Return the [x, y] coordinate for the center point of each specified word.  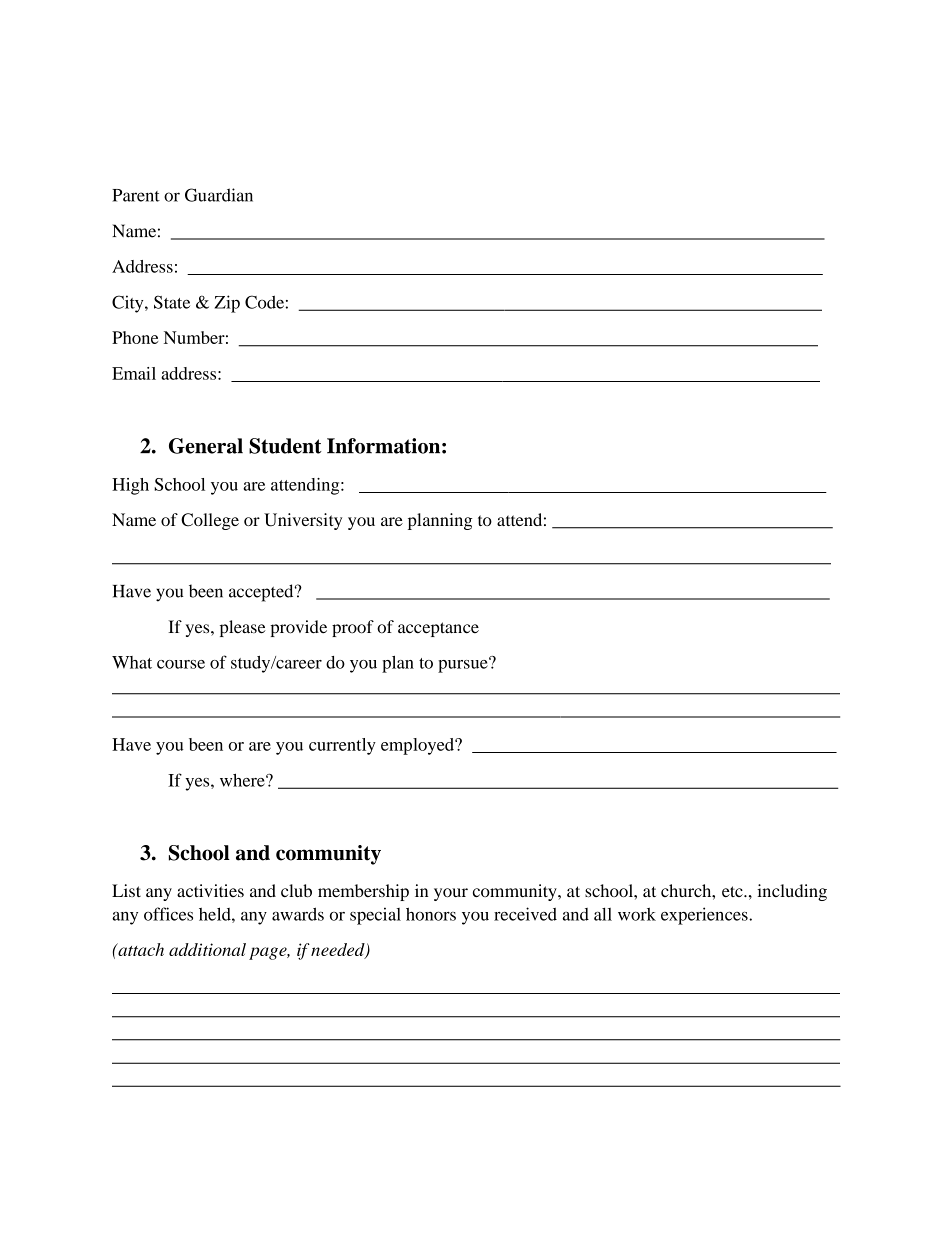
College [210, 521]
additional [207, 949]
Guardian [219, 195]
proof [353, 628]
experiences [705, 916]
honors [431, 914]
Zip [227, 304]
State [172, 302]
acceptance [438, 629]
